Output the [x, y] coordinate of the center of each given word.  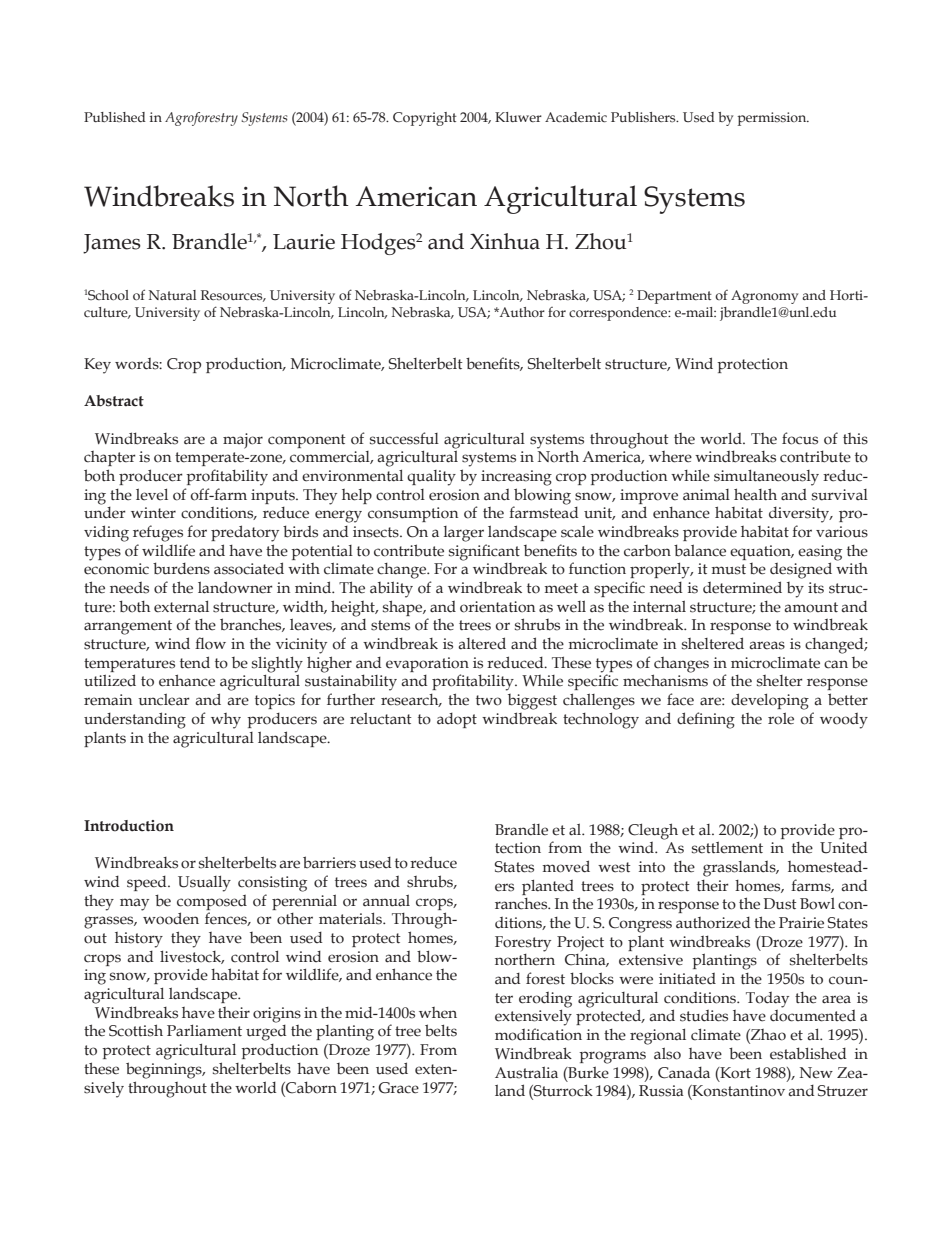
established [808, 1053]
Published [115, 117]
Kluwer [518, 117]
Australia [526, 1072]
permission [773, 119]
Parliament [204, 1031]
